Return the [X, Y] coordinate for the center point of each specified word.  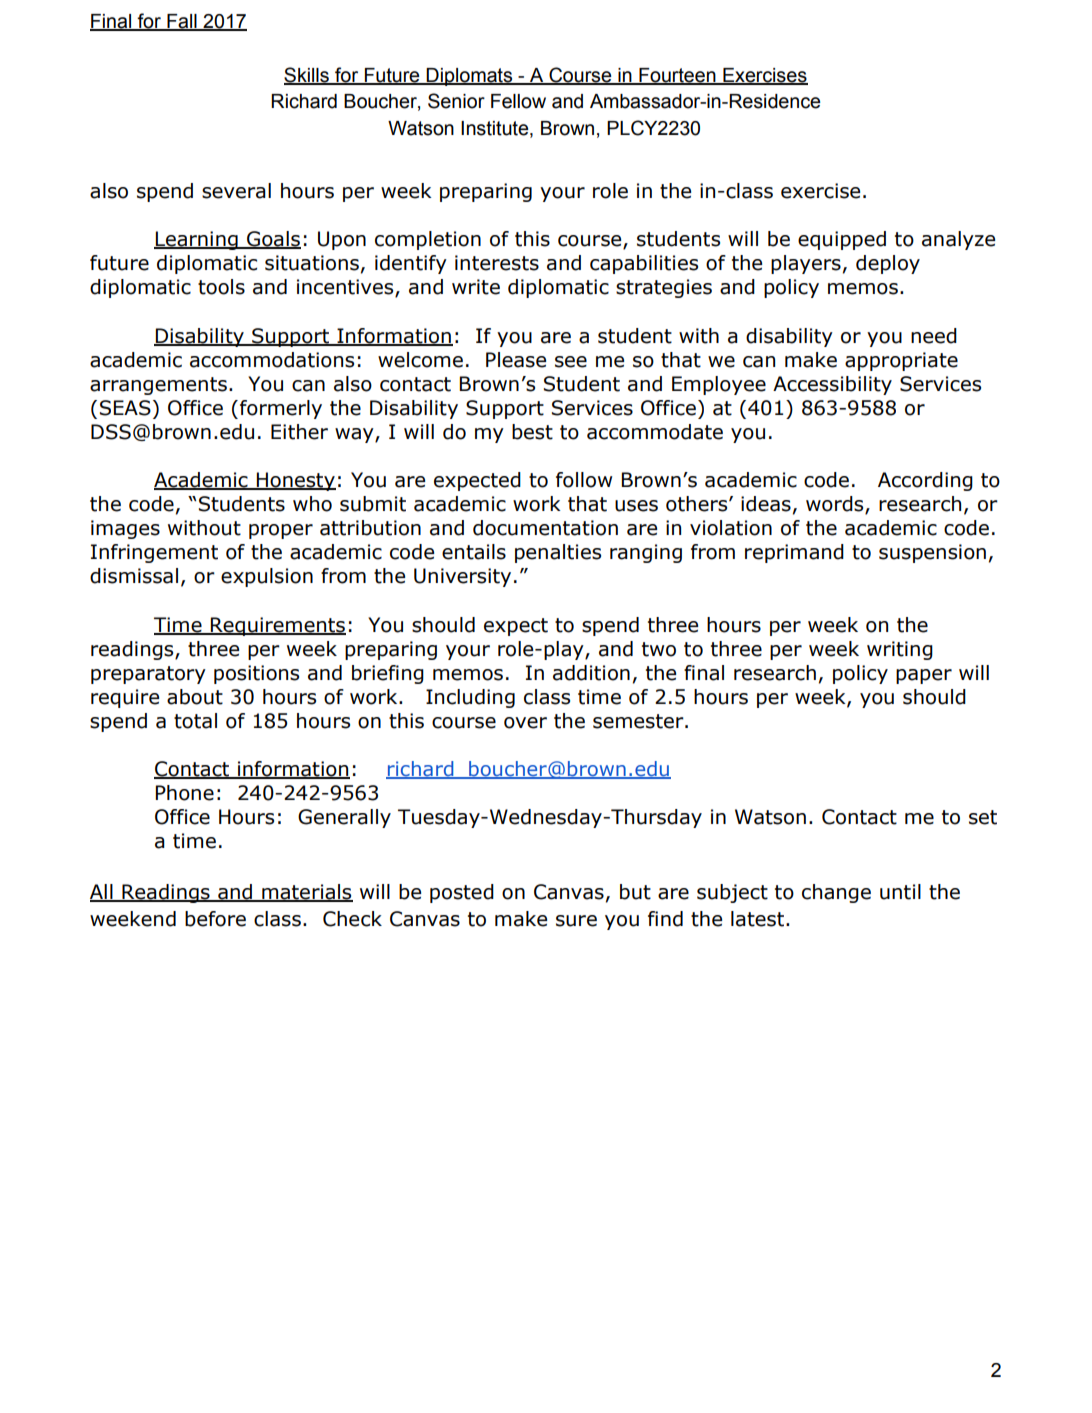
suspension [932, 553]
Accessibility [832, 385]
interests [497, 263]
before [215, 919]
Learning [197, 240]
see [571, 362]
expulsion [267, 577]
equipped [842, 240]
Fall [182, 22]
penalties [558, 553]
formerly [281, 409]
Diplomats [470, 77]
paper [924, 676]
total [195, 721]
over [525, 723]
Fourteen [677, 76]
